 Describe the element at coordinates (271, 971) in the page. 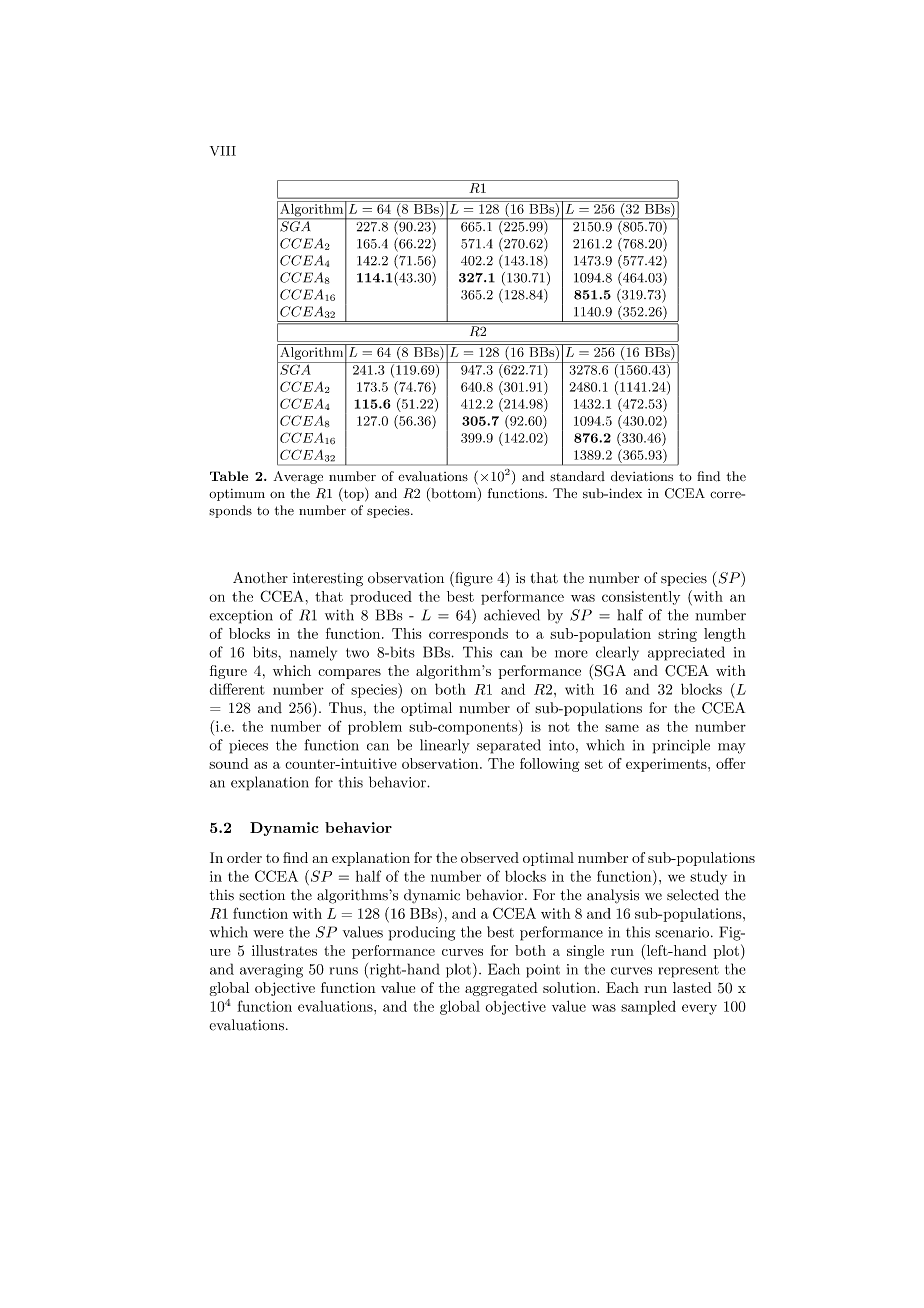

I see `averaging` at that location.
